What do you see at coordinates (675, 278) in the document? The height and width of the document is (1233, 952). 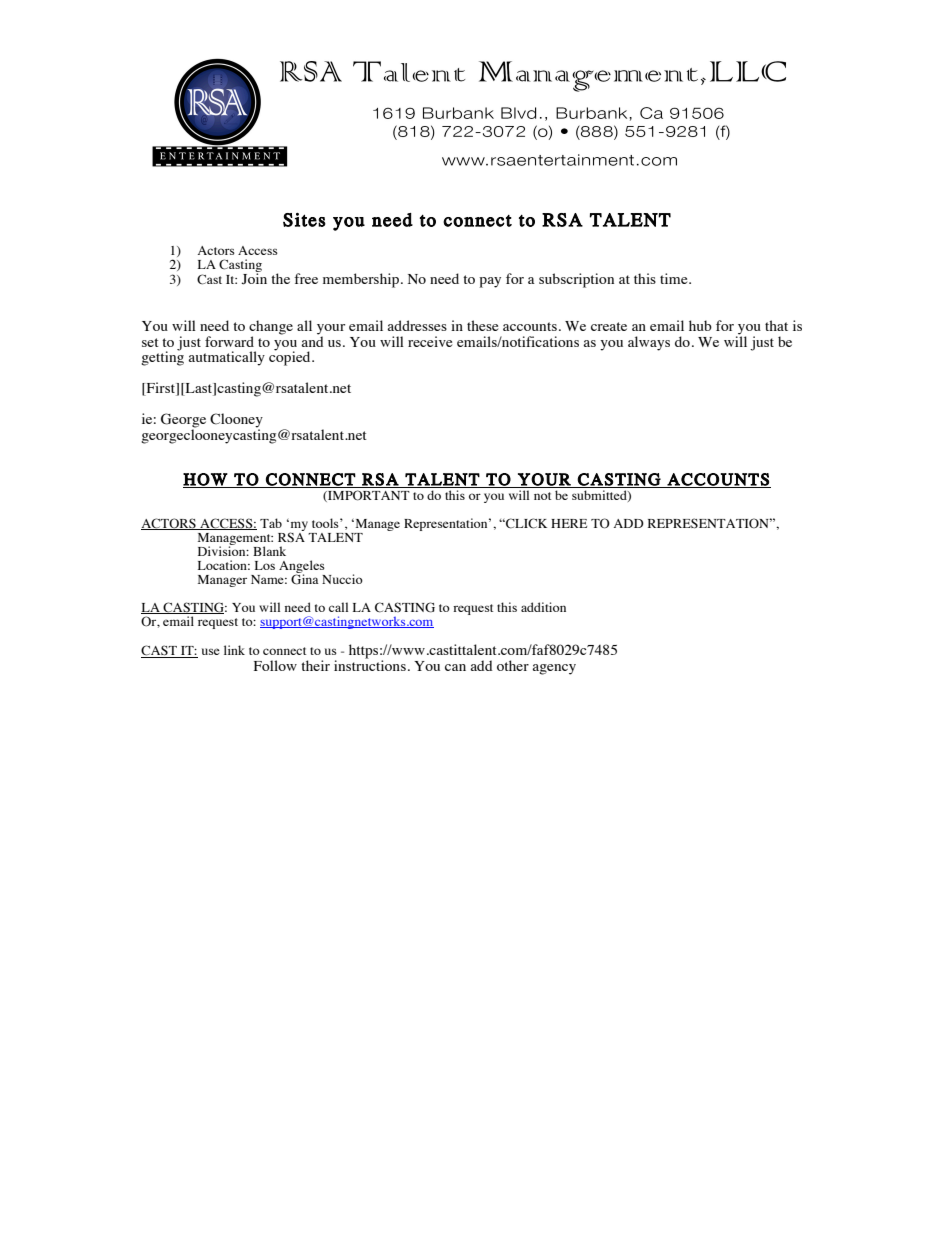 I see `time` at bounding box center [675, 278].
